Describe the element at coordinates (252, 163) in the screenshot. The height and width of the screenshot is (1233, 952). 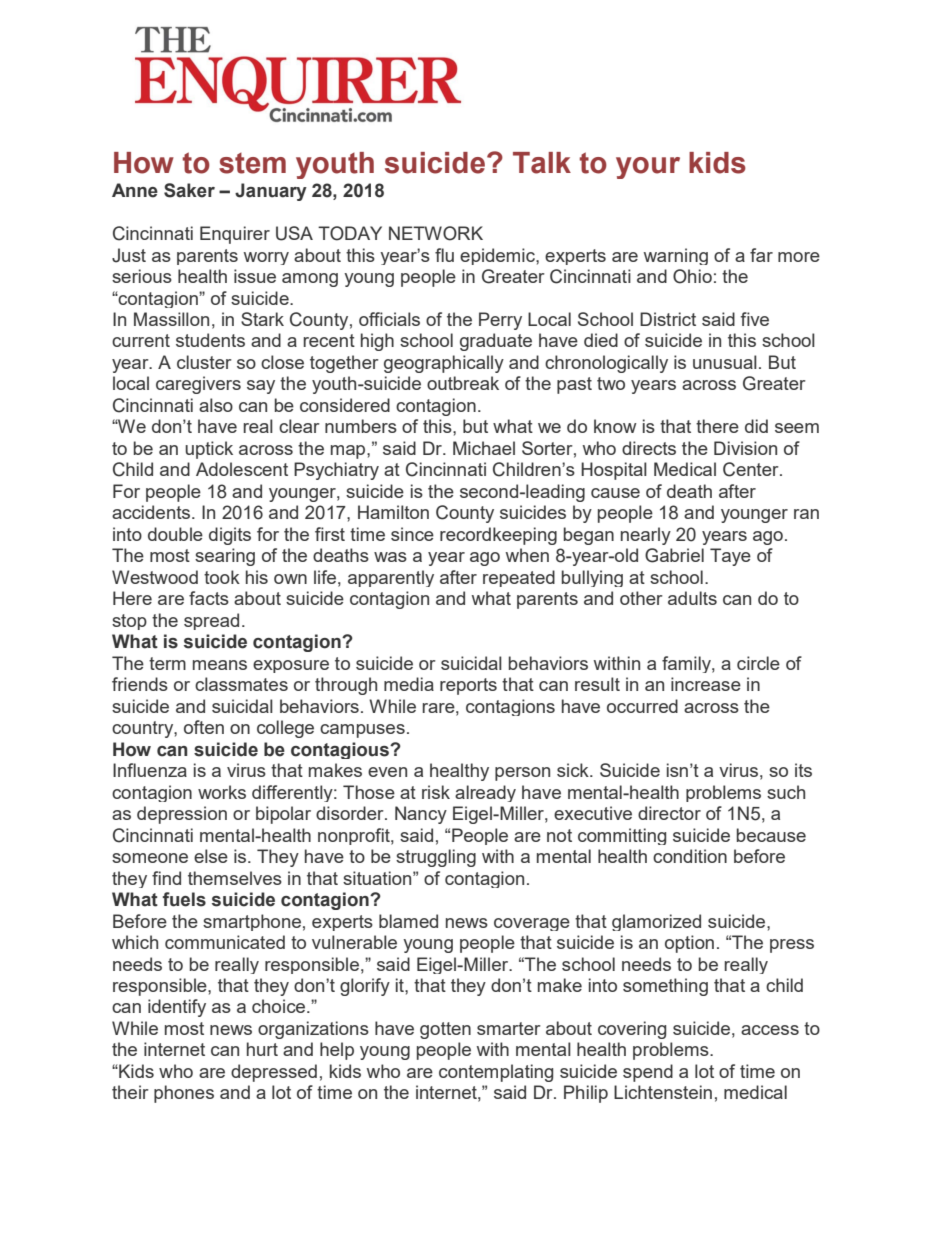
I see `stem` at that location.
